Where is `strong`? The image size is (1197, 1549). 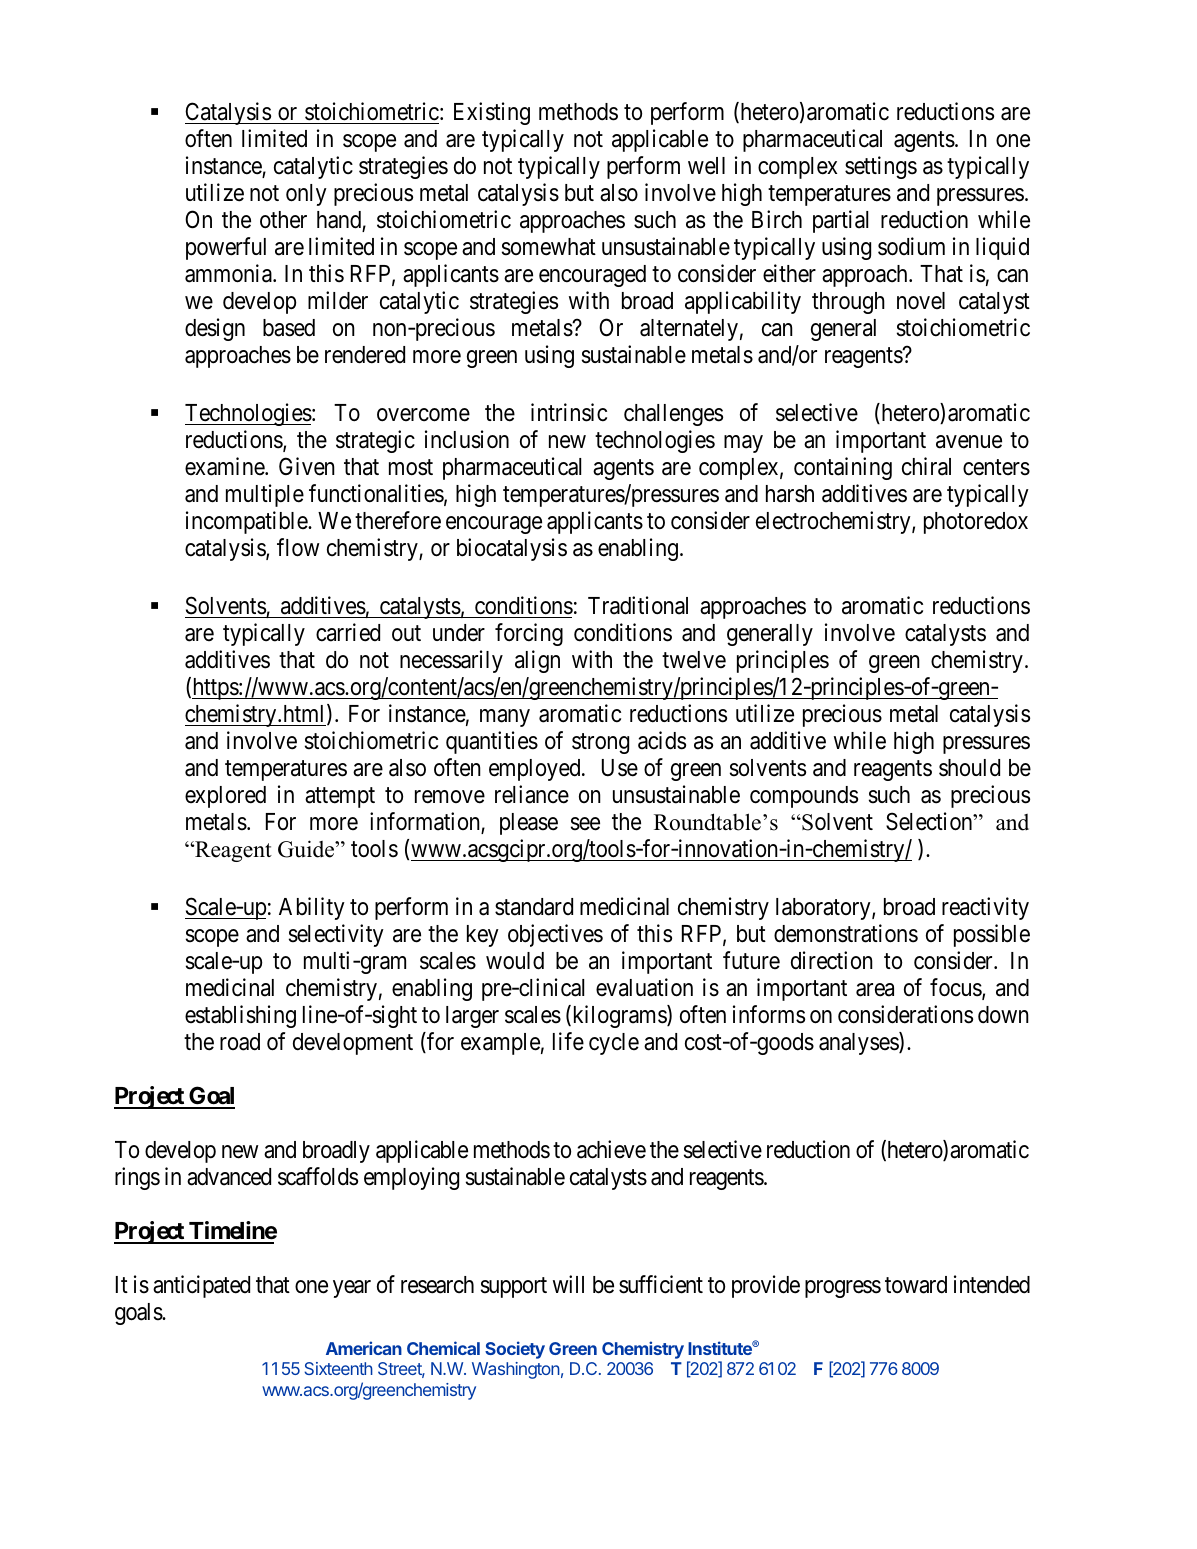
strong is located at coordinates (600, 743).
